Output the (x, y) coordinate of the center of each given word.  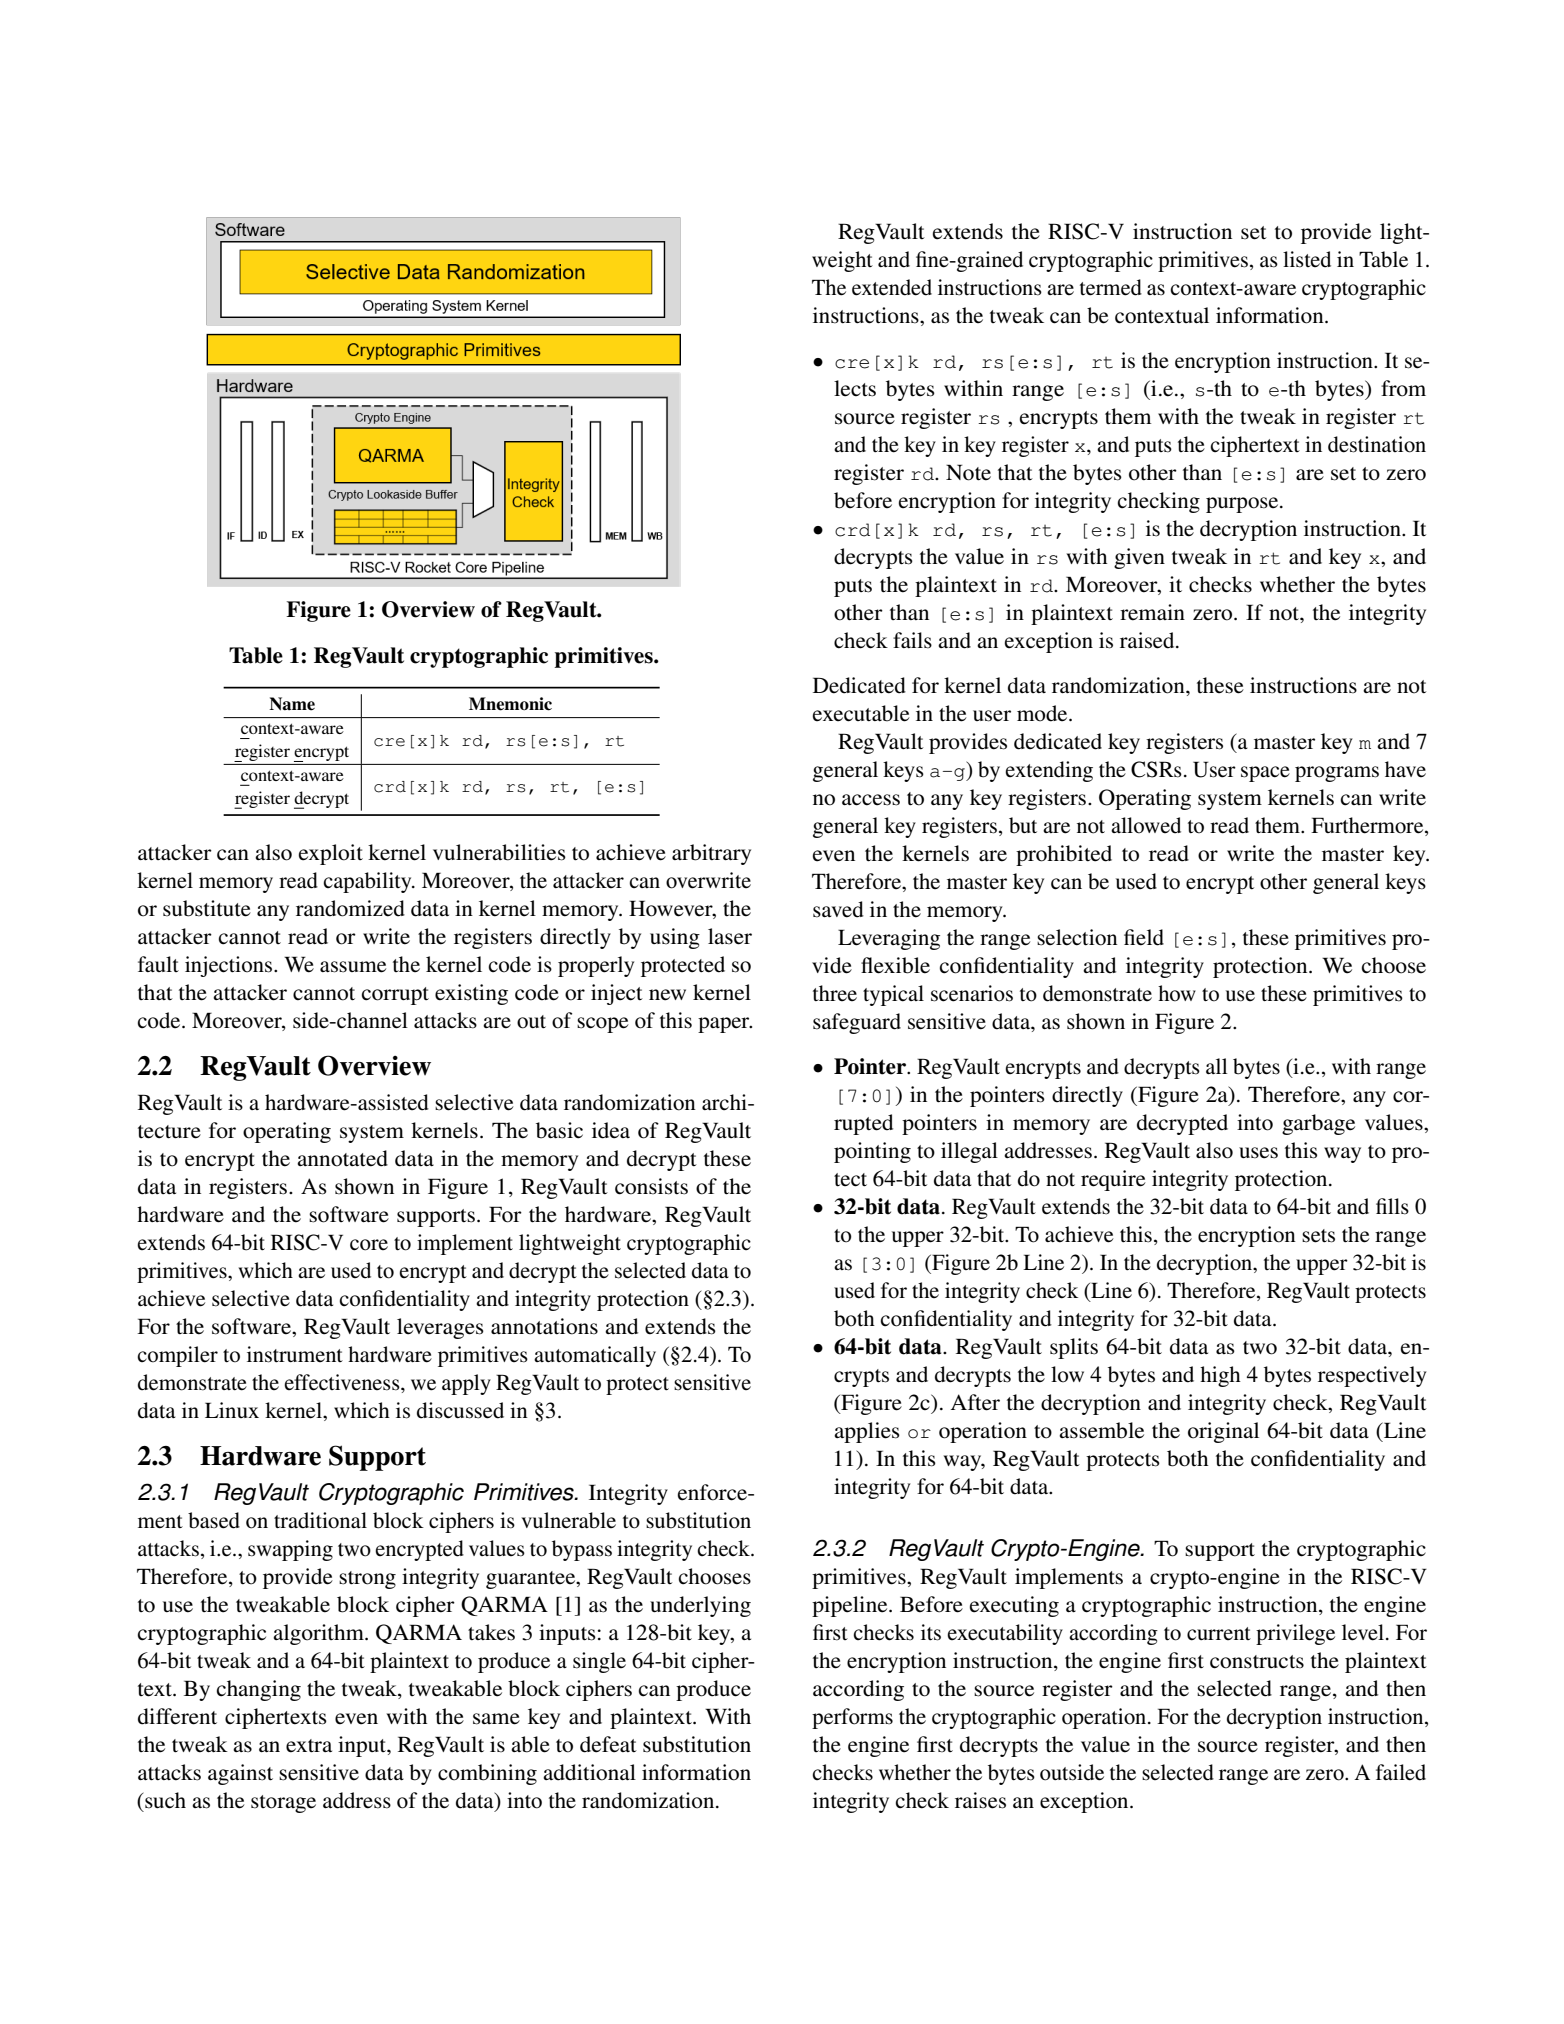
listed (1307, 259)
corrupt (395, 996)
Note (968, 472)
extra (309, 1746)
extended (892, 287)
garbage (1318, 1124)
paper (725, 1025)
